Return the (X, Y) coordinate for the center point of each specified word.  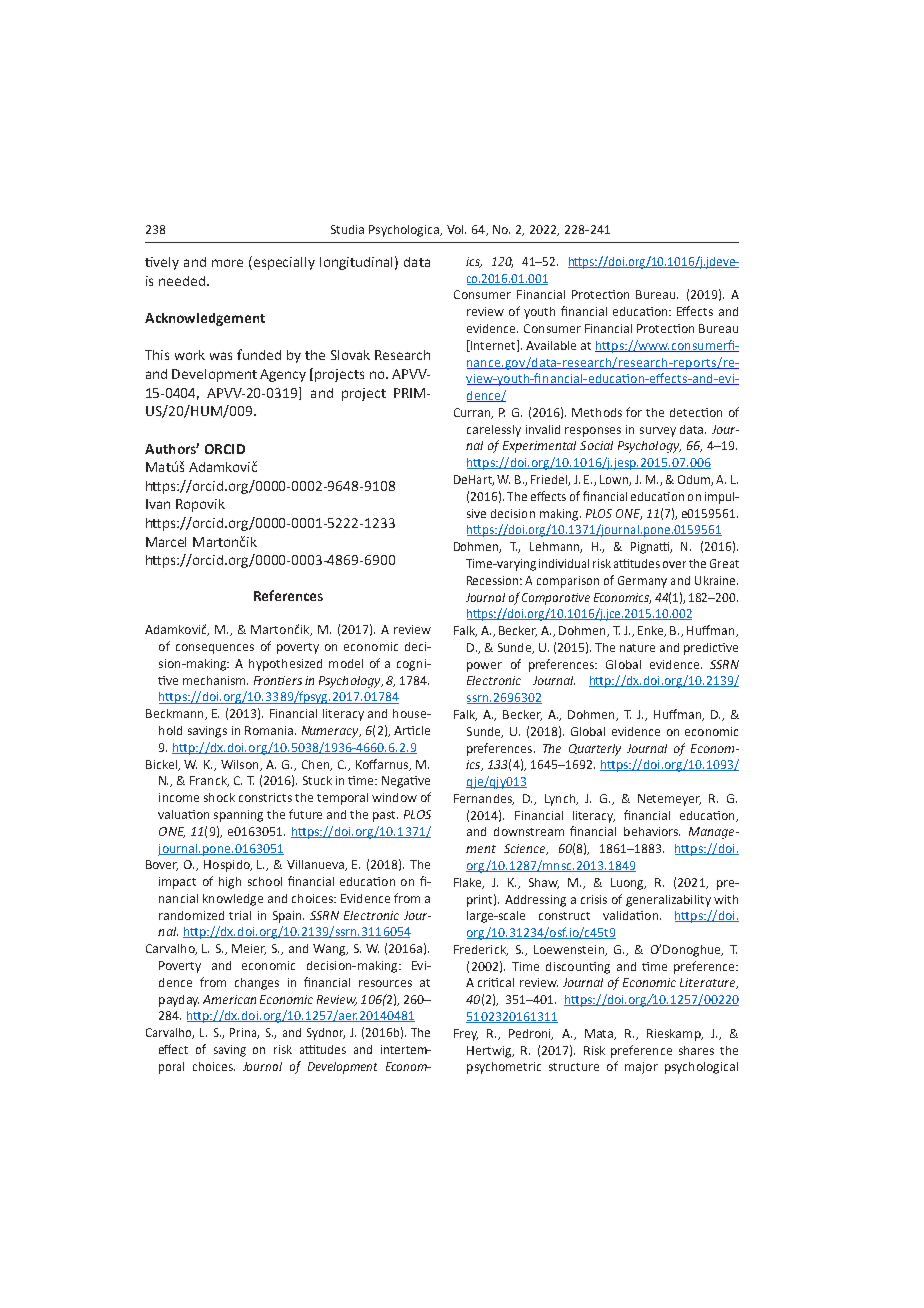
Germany (642, 582)
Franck (209, 781)
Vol (456, 229)
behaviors (652, 831)
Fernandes (484, 799)
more (227, 263)
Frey (466, 1035)
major (641, 1068)
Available (551, 345)
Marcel (166, 542)
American (229, 999)
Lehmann (555, 547)
